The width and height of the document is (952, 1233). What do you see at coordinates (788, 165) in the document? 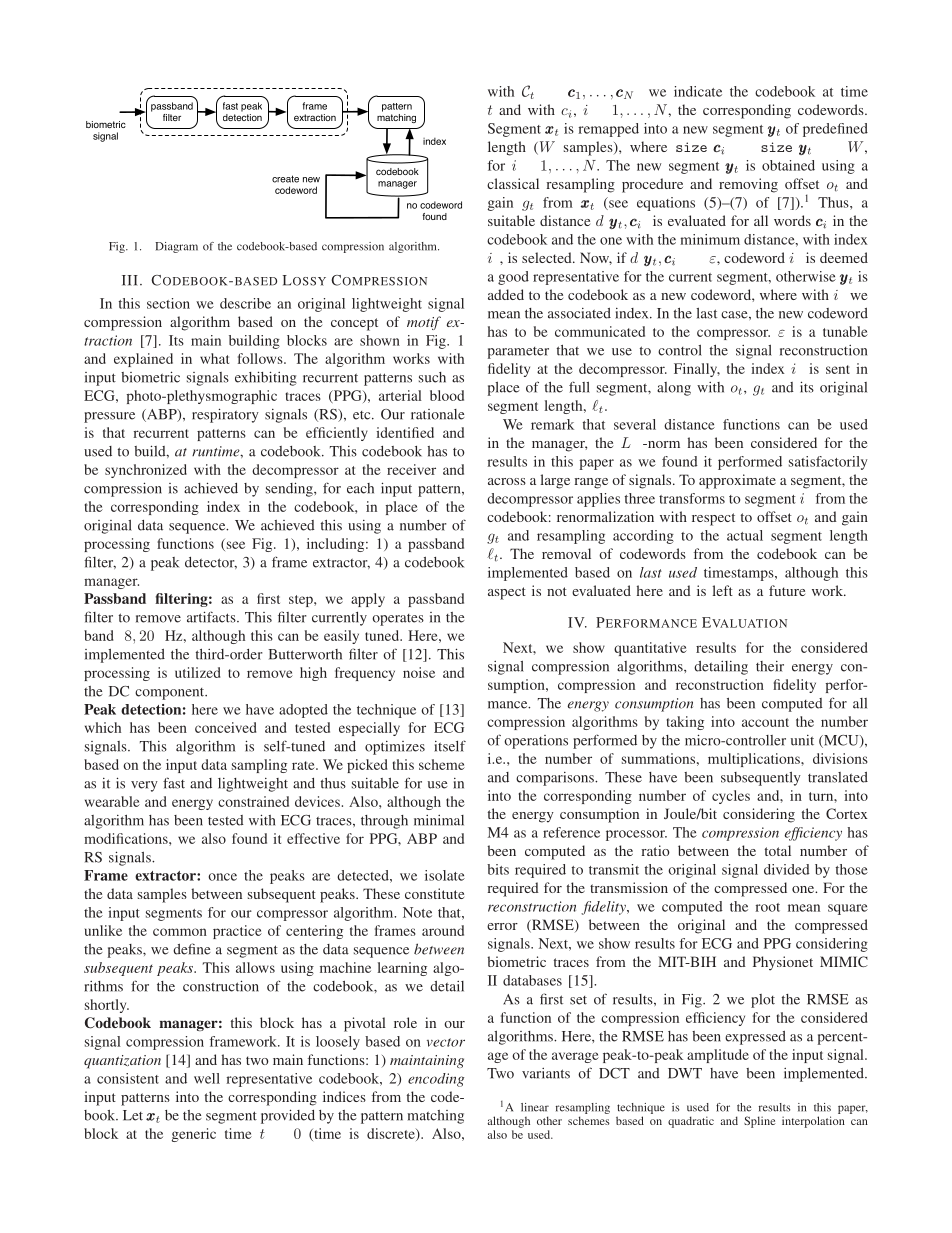
I see `obtained` at bounding box center [788, 165].
